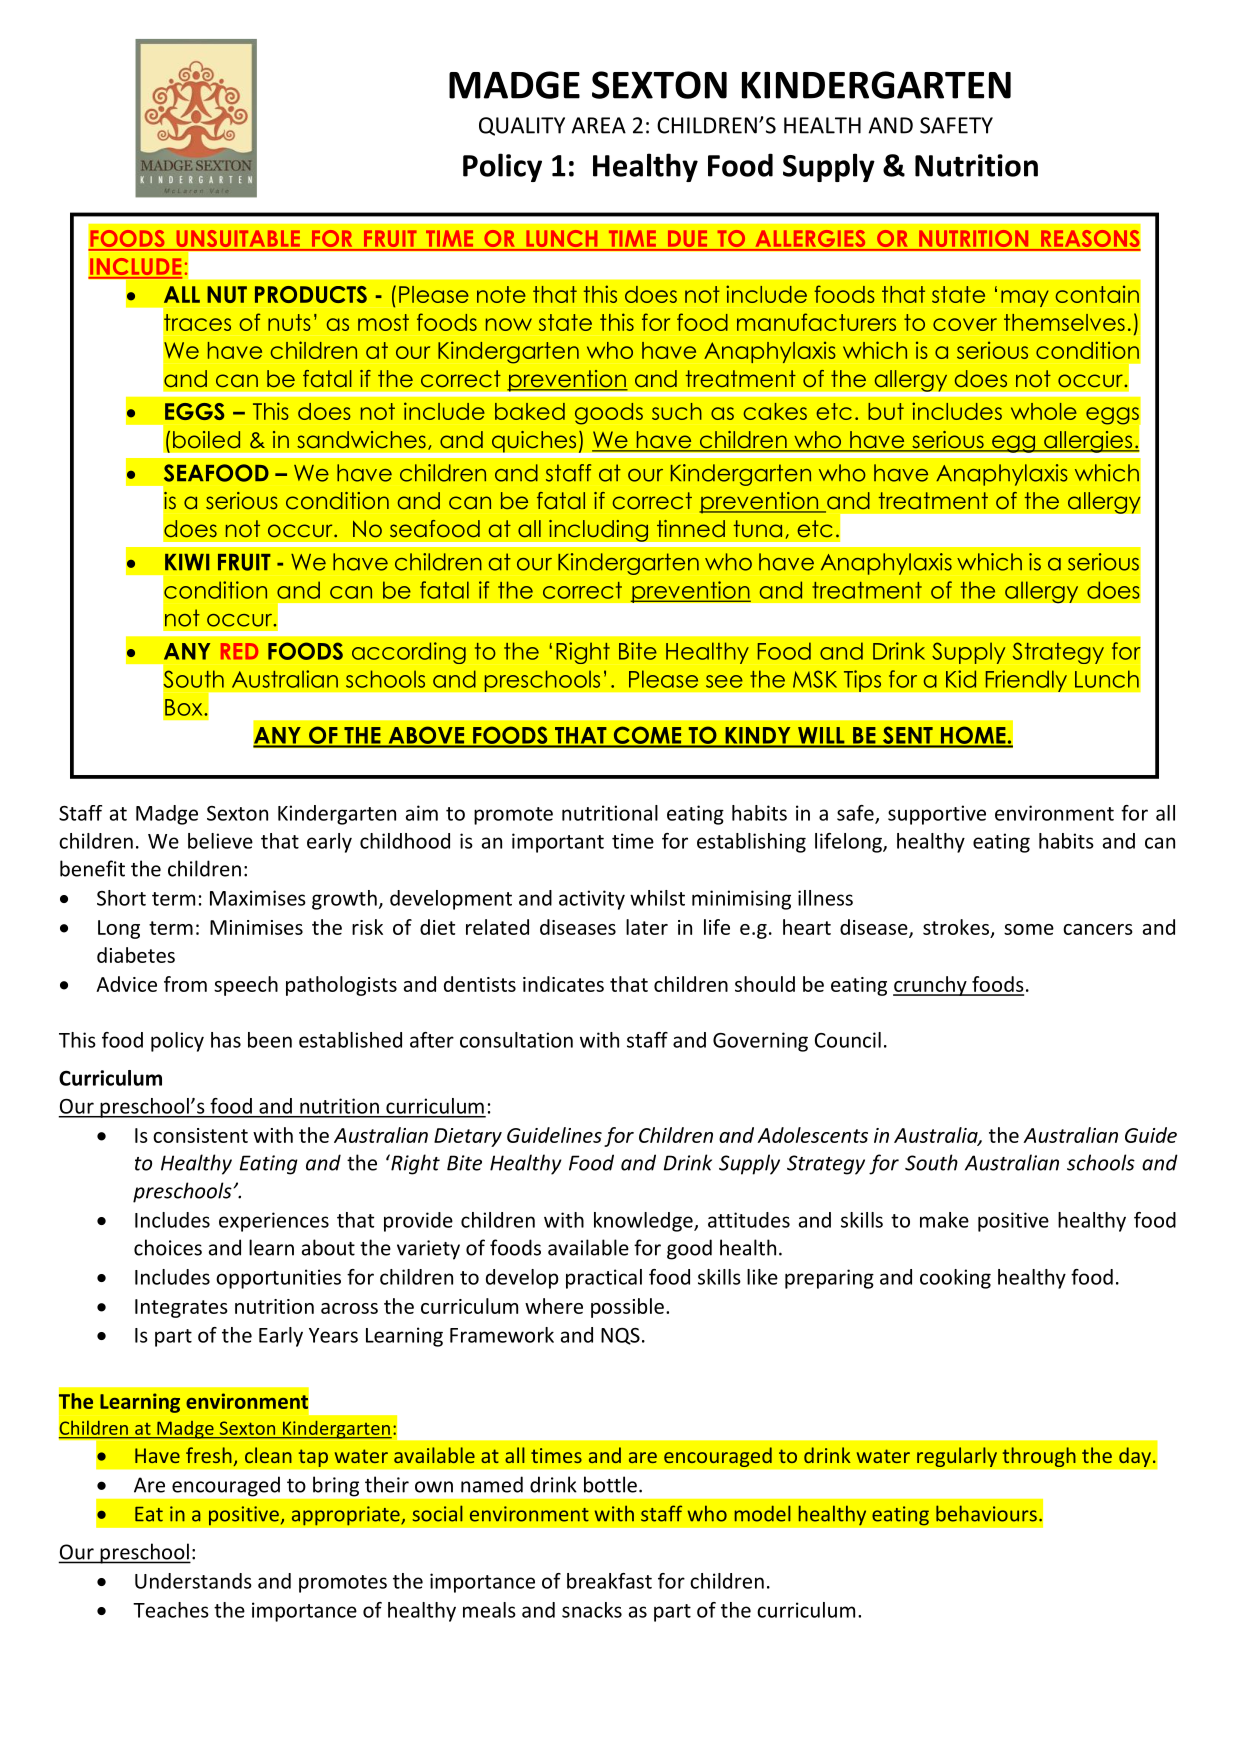 The height and width of the screenshot is (1749, 1236). What do you see at coordinates (1029, 929) in the screenshot?
I see `some` at bounding box center [1029, 929].
